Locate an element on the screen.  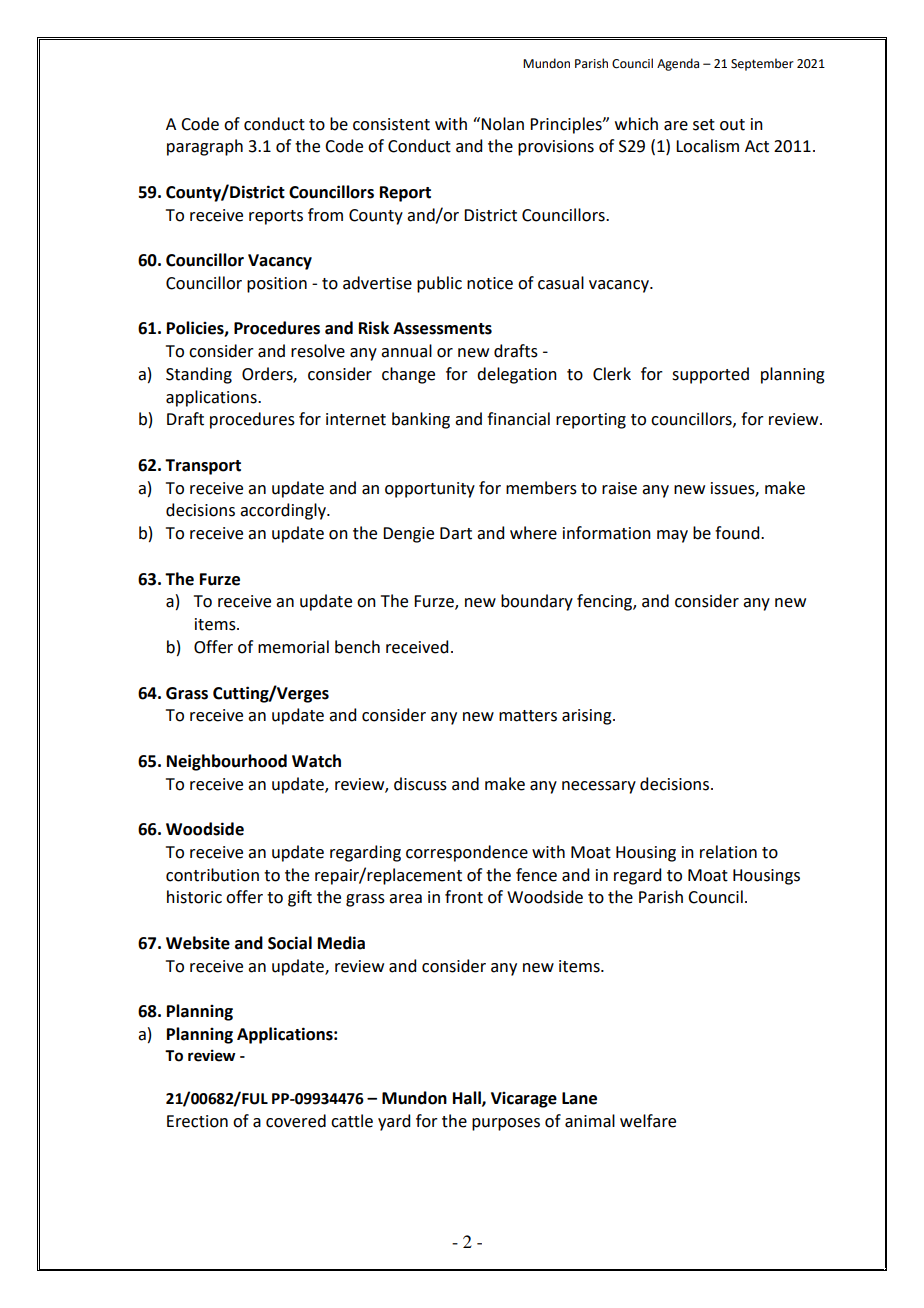
Assessments is located at coordinates (442, 328).
